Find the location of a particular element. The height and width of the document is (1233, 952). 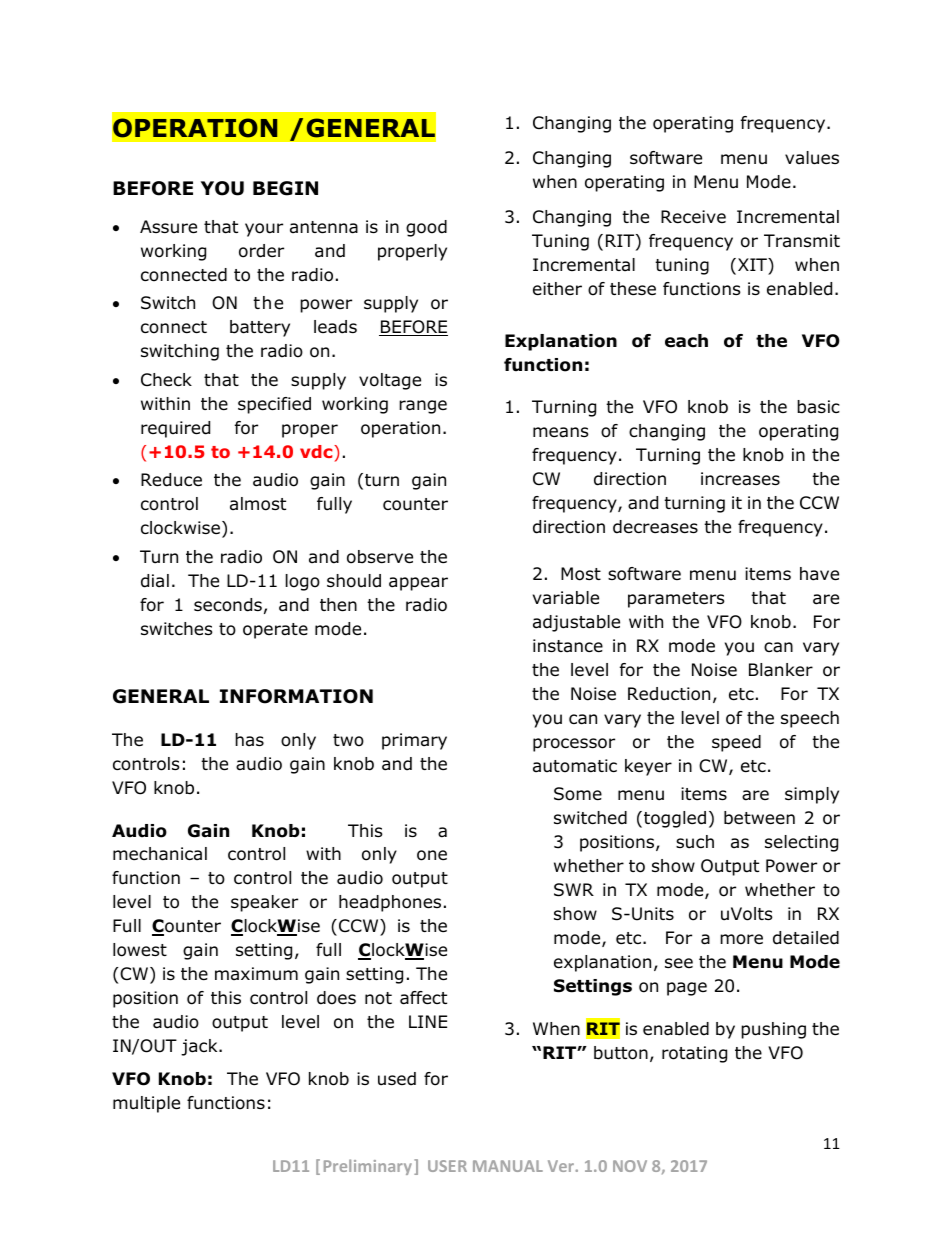

MANUAL is located at coordinates (508, 1166).
